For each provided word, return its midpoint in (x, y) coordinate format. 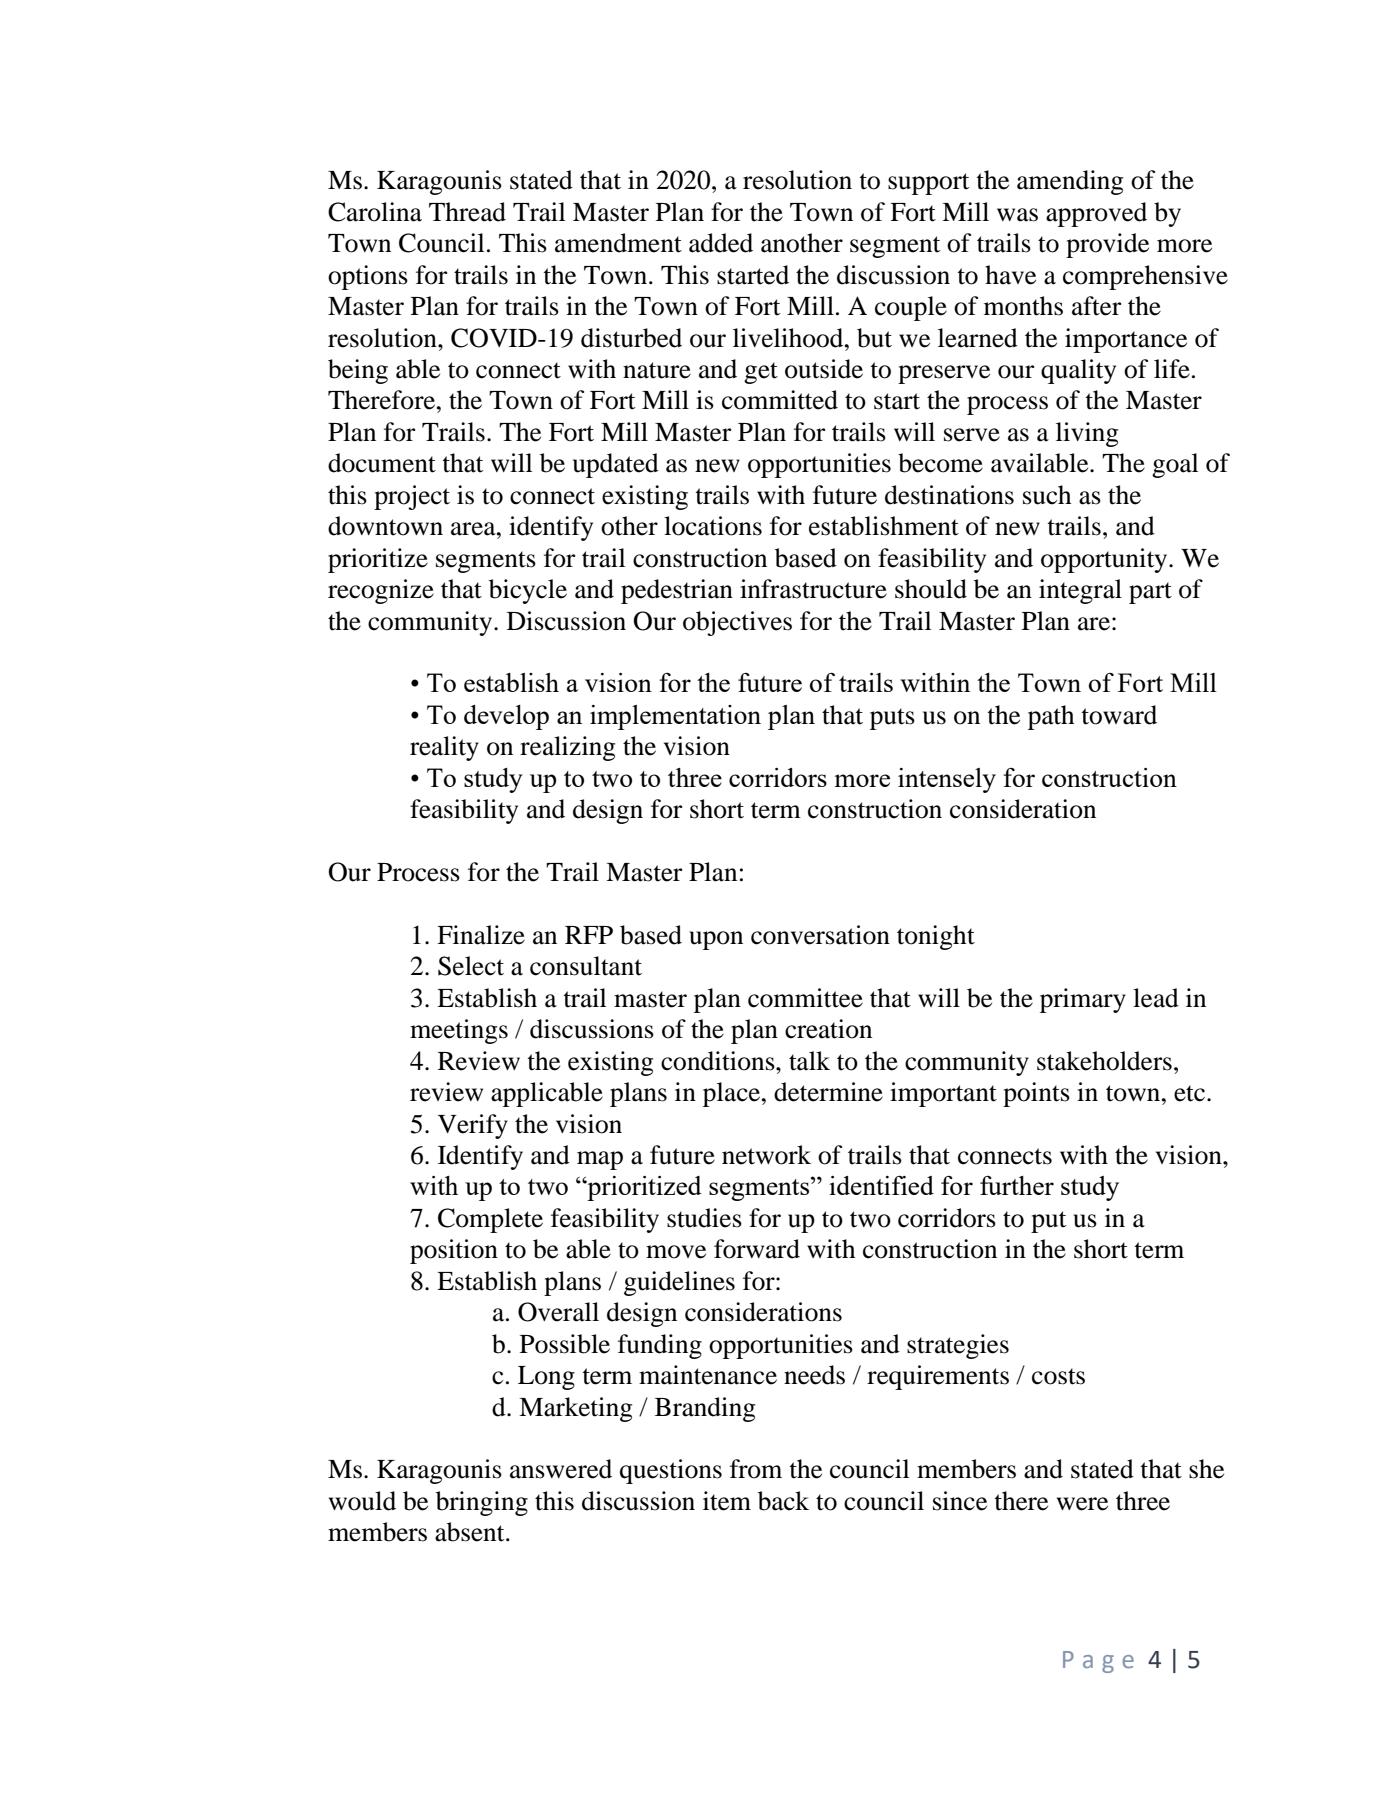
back (783, 1501)
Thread (467, 212)
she (1206, 1469)
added (721, 243)
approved (1096, 214)
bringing (482, 1503)
